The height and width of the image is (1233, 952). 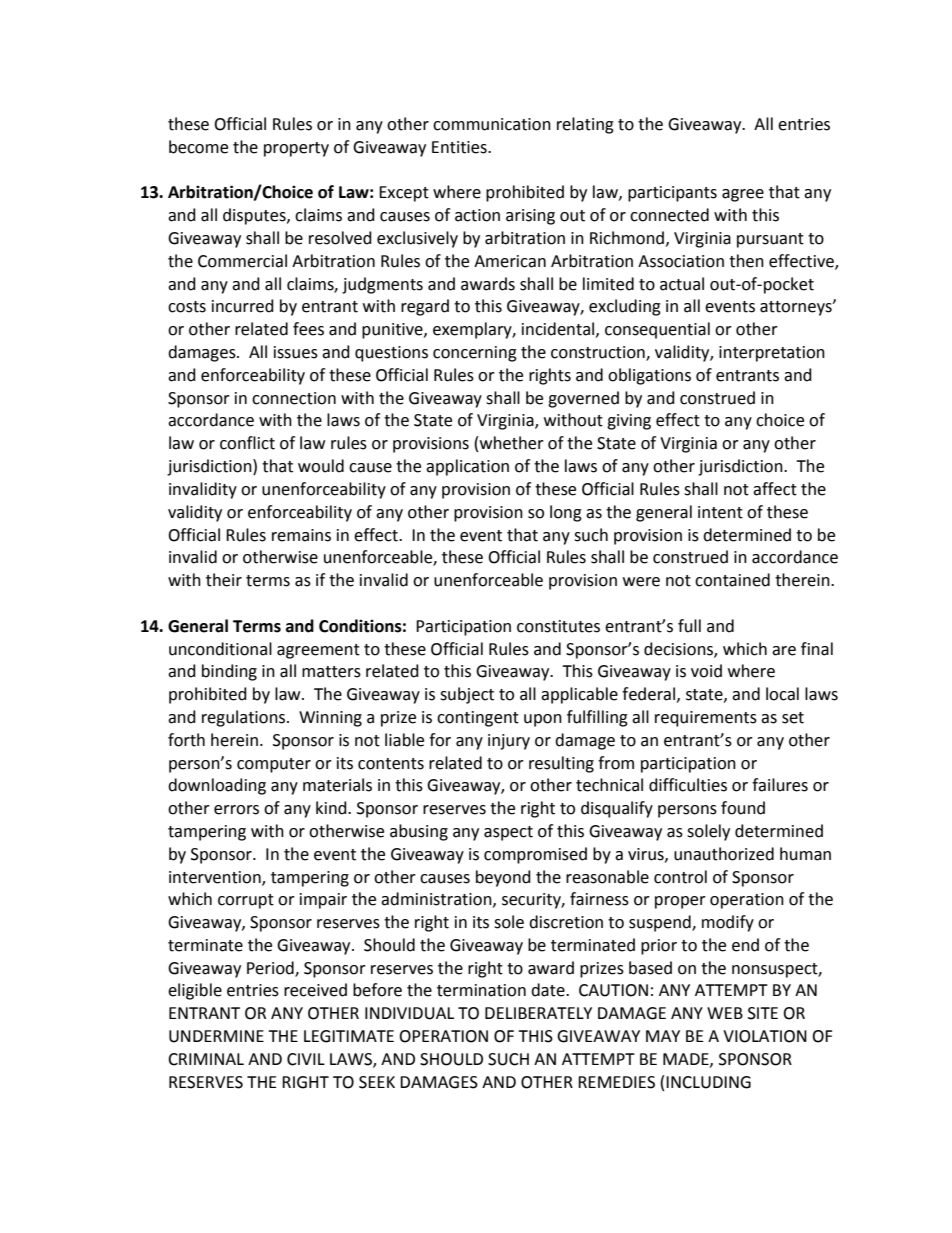 I want to click on application, so click(x=467, y=467).
